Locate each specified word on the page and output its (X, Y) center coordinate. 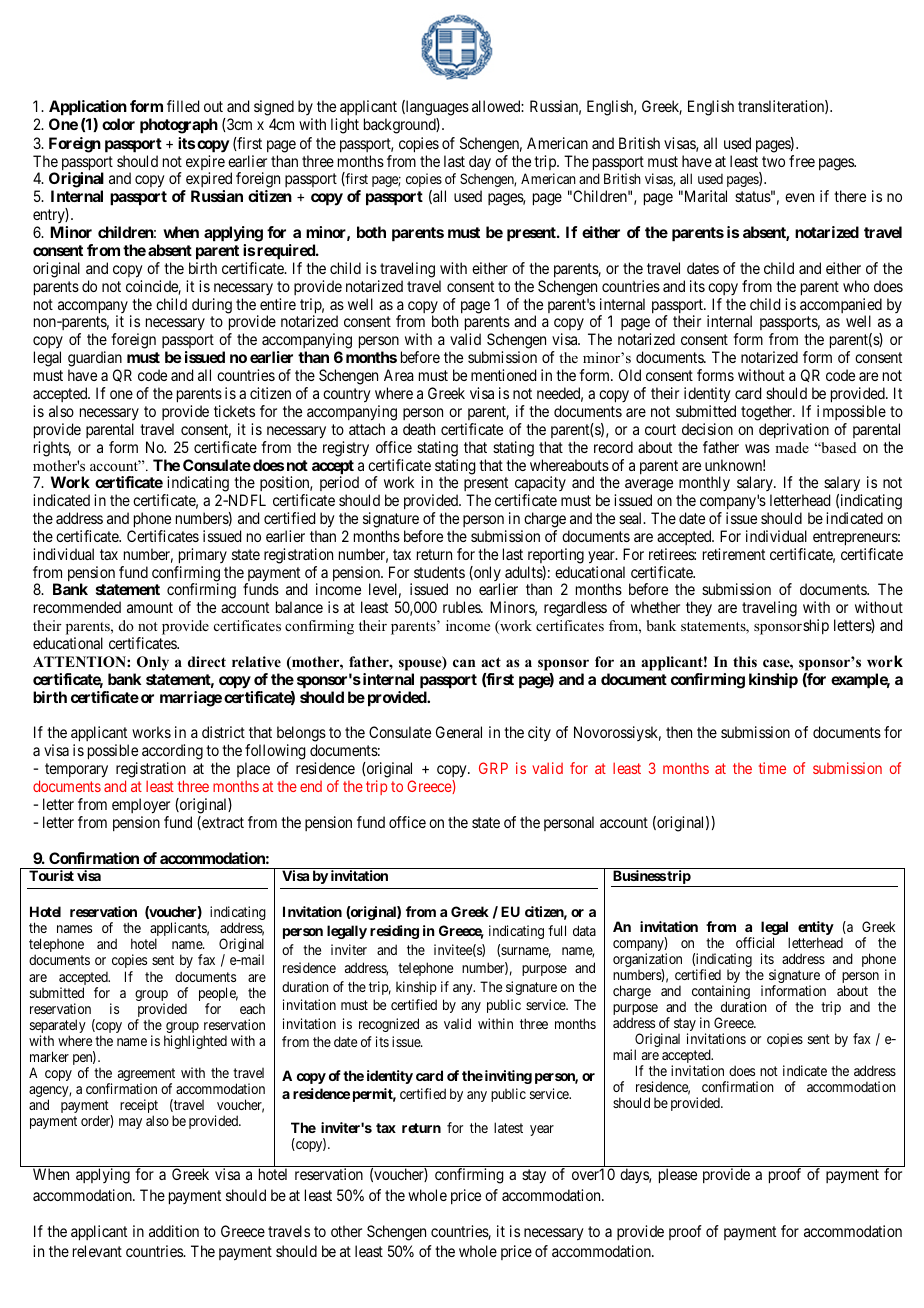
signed (274, 108)
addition (174, 1231)
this (745, 661)
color (118, 124)
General (459, 732)
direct (207, 661)
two (773, 161)
